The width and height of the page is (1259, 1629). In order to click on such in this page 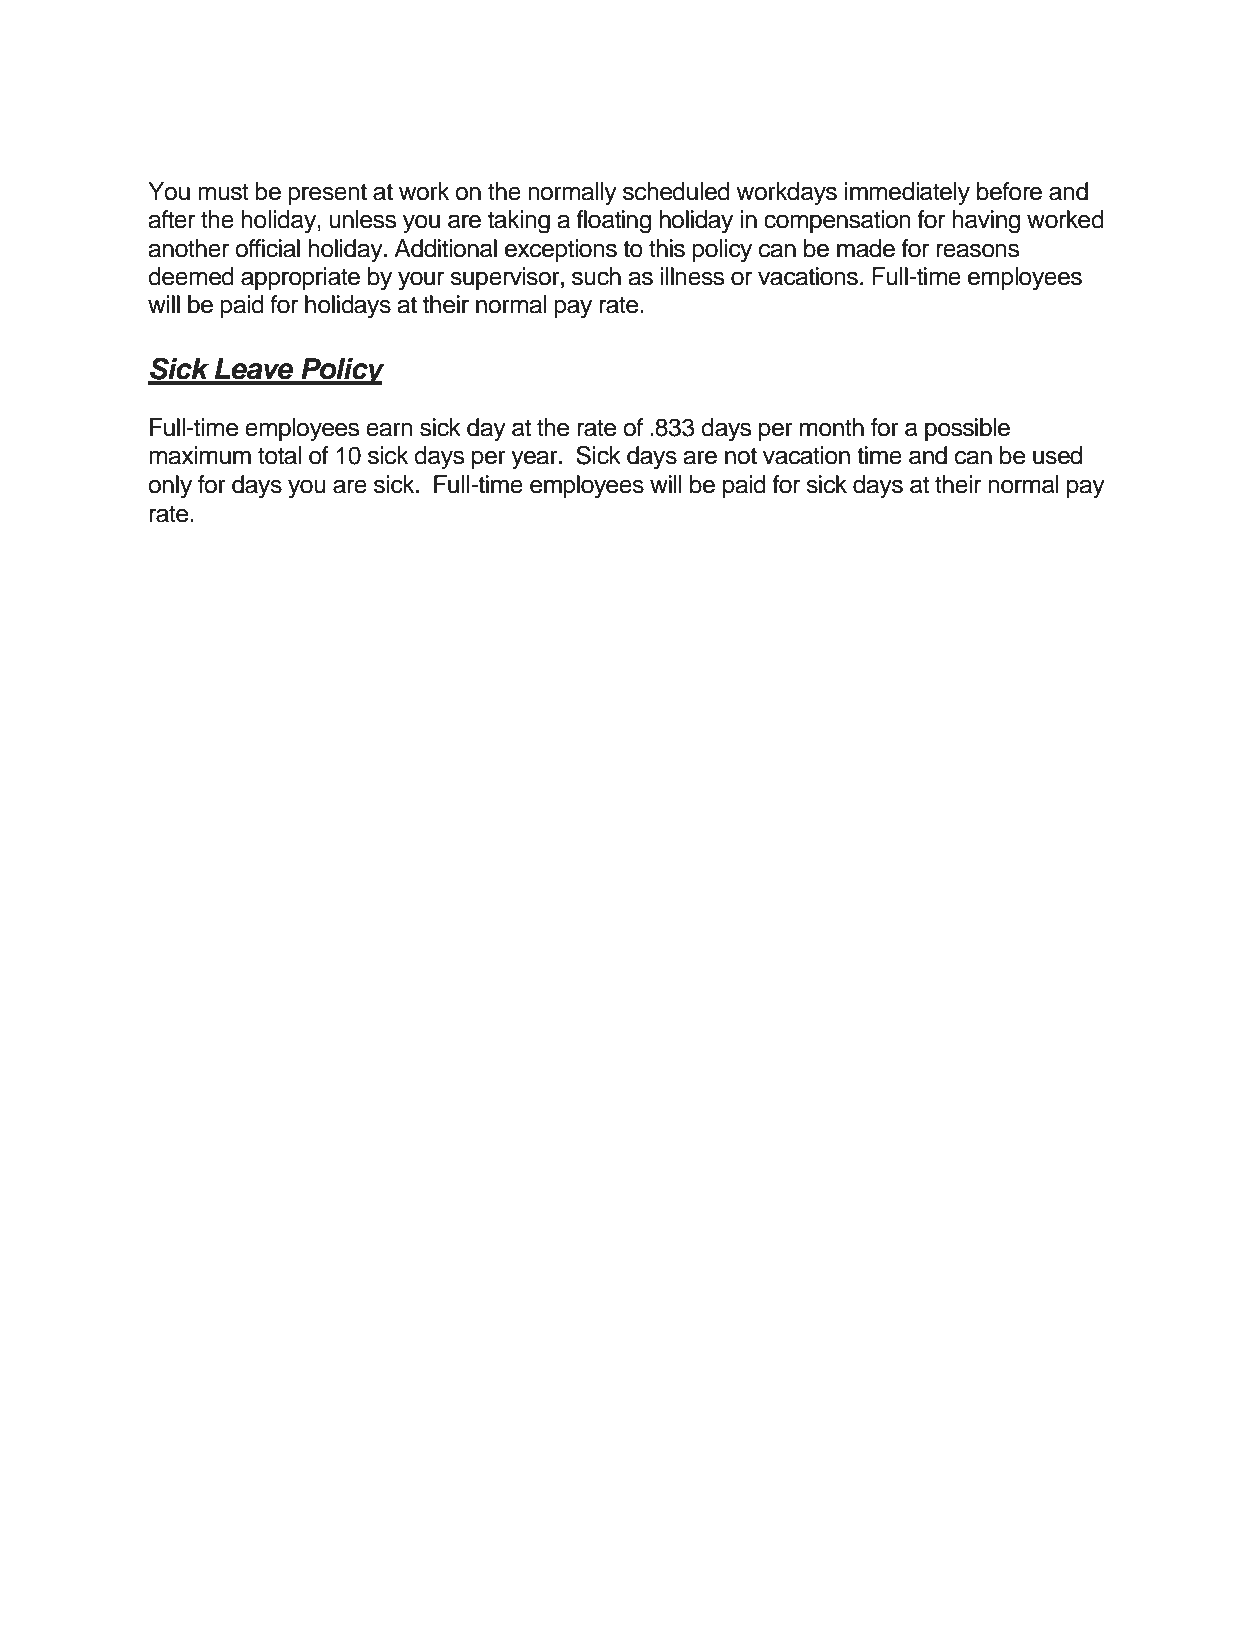, I will do `click(596, 276)`.
